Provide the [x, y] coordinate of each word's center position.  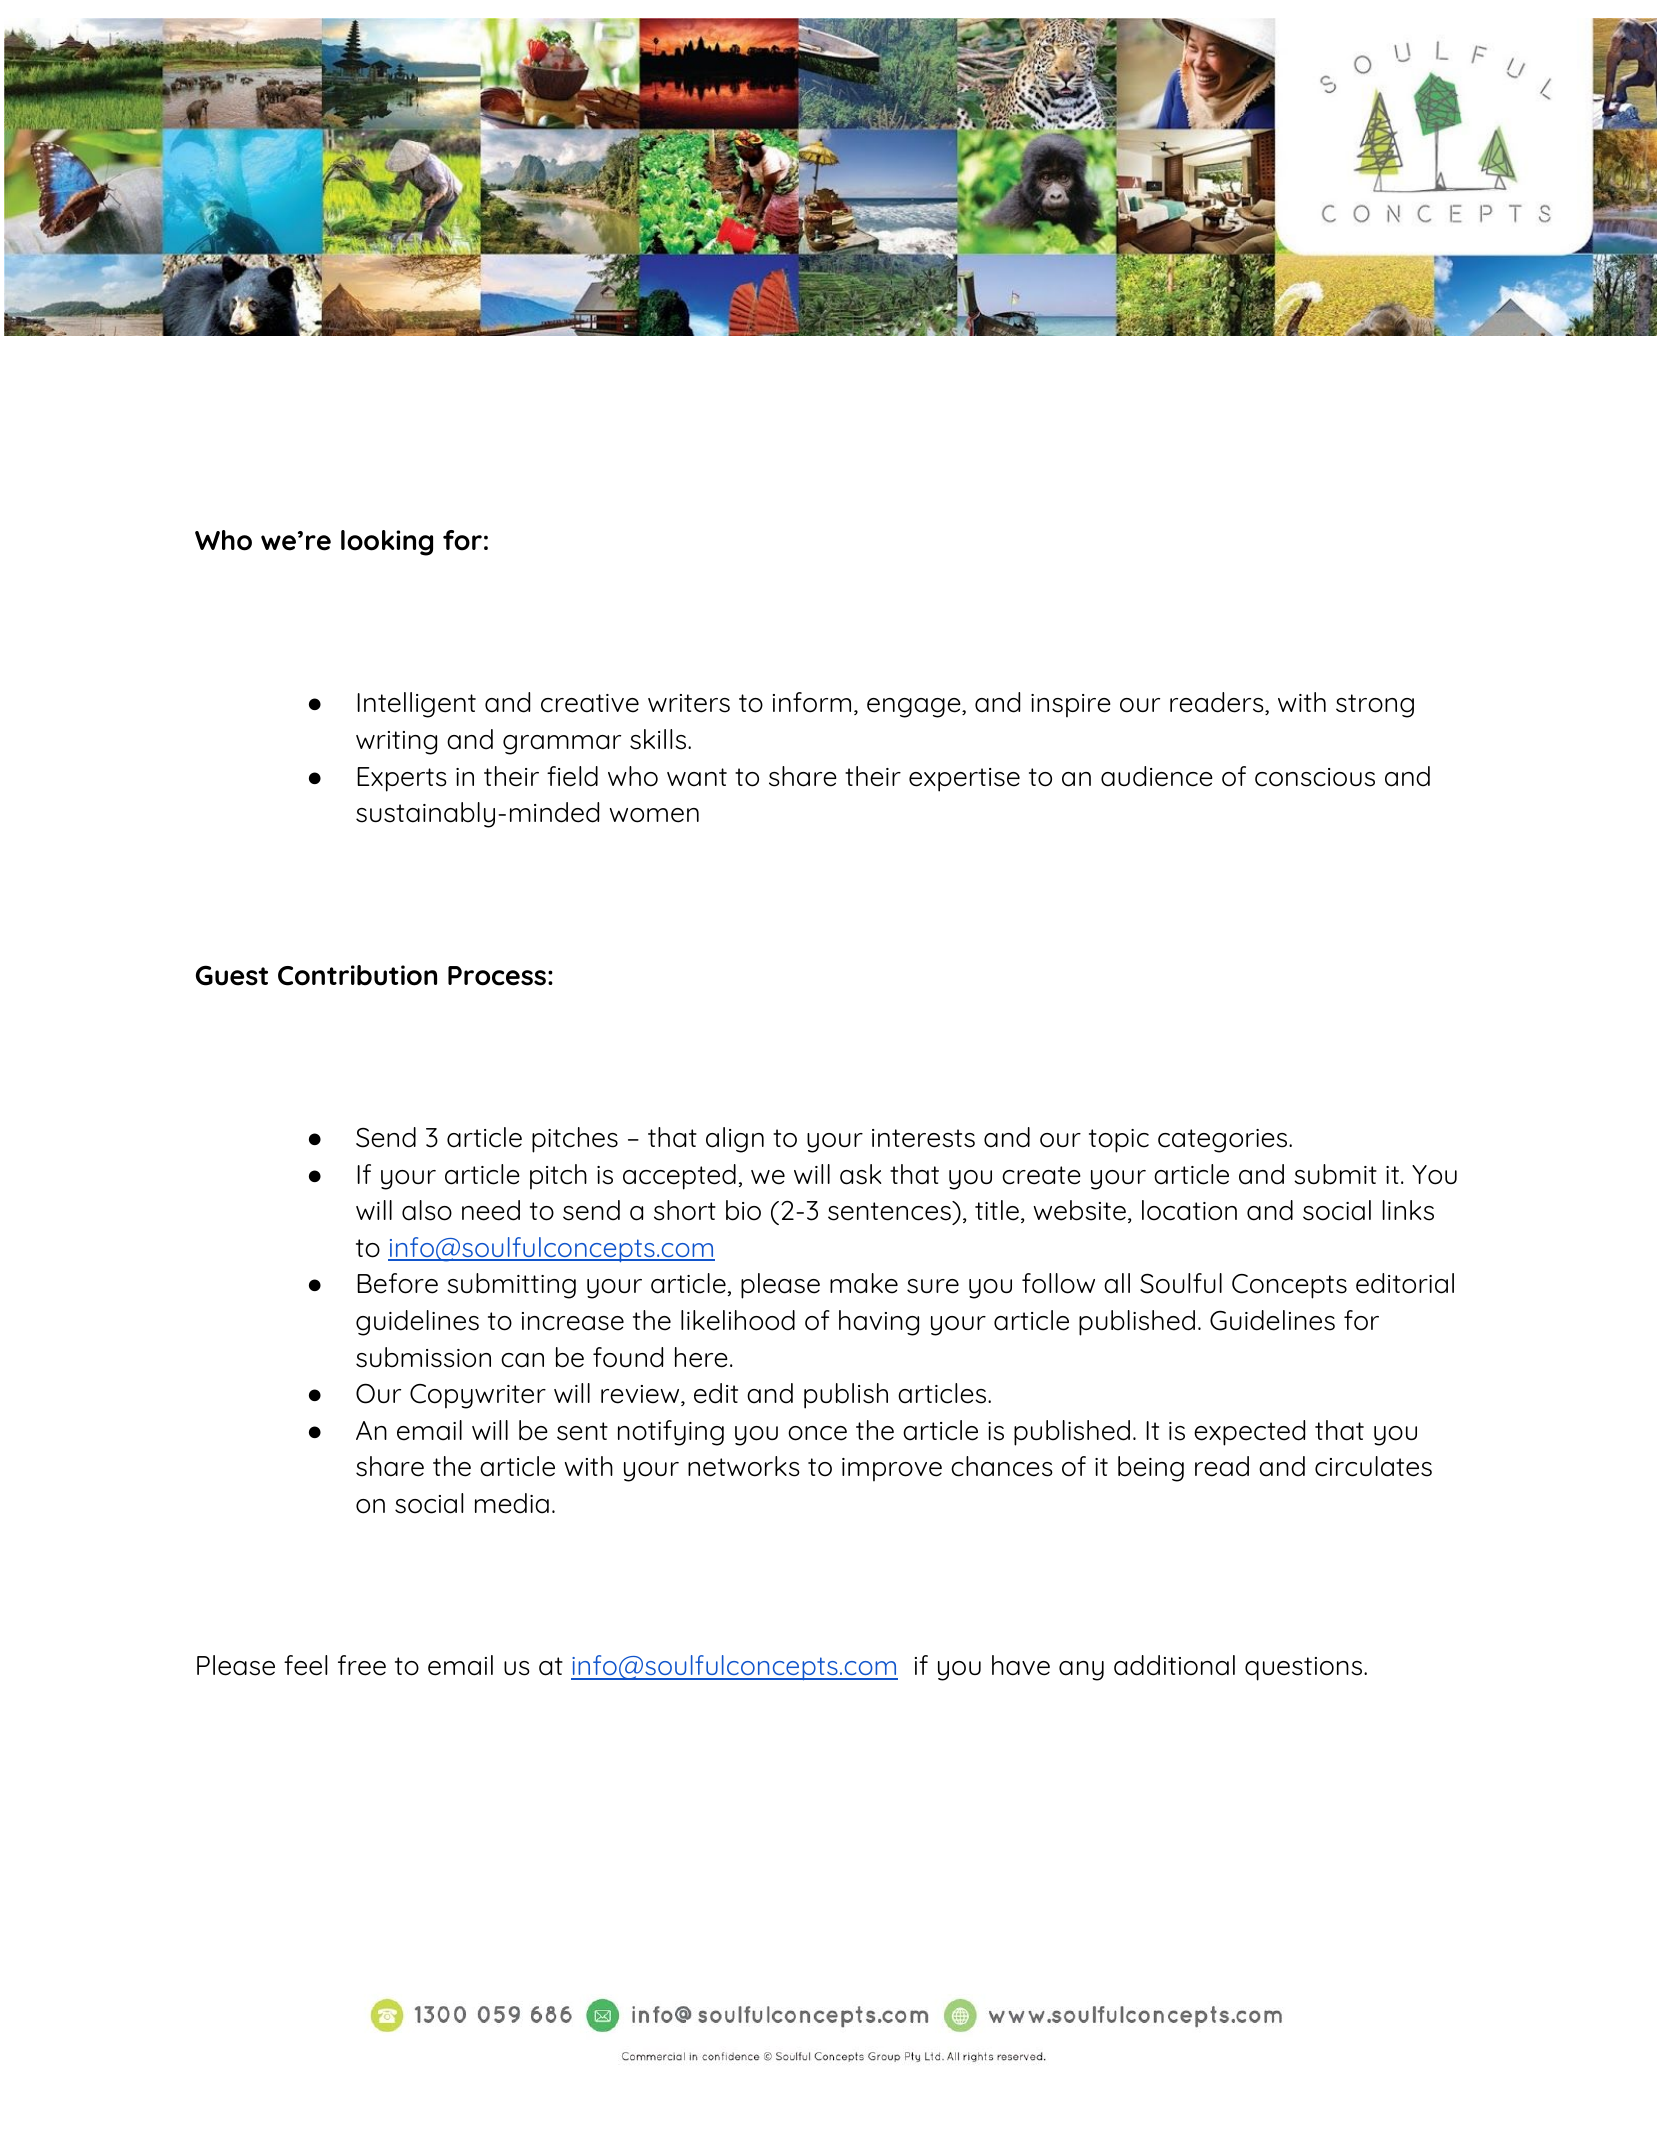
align [735, 1140]
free [362, 1665]
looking [387, 543]
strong [1375, 706]
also [427, 1210]
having [879, 1323]
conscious [1315, 777]
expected [1249, 1433]
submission [423, 1357]
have [1021, 1665]
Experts [402, 779]
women [654, 815]
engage [915, 708]
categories [1224, 1141]
